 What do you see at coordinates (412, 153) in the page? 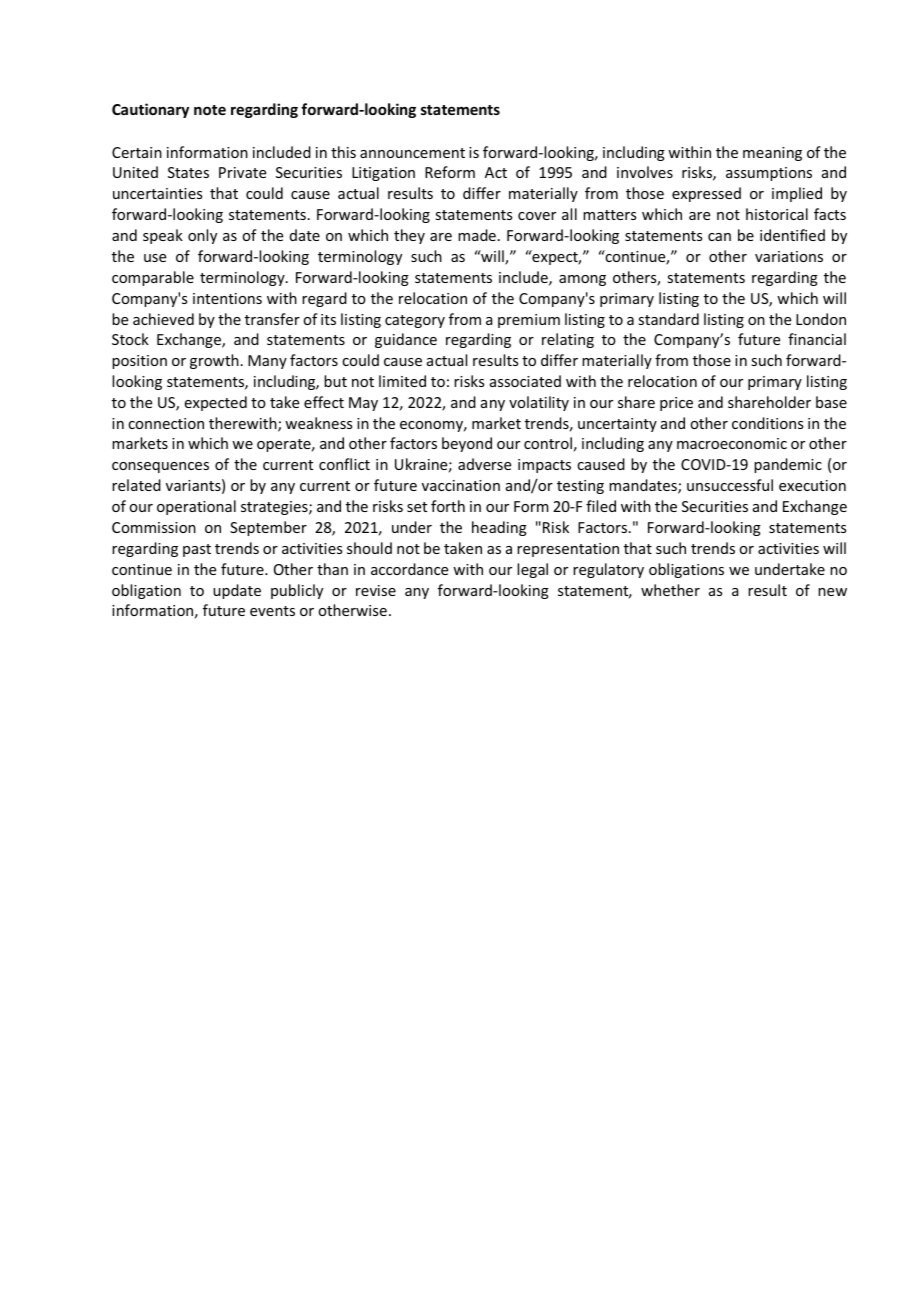
I see `announcement` at bounding box center [412, 153].
